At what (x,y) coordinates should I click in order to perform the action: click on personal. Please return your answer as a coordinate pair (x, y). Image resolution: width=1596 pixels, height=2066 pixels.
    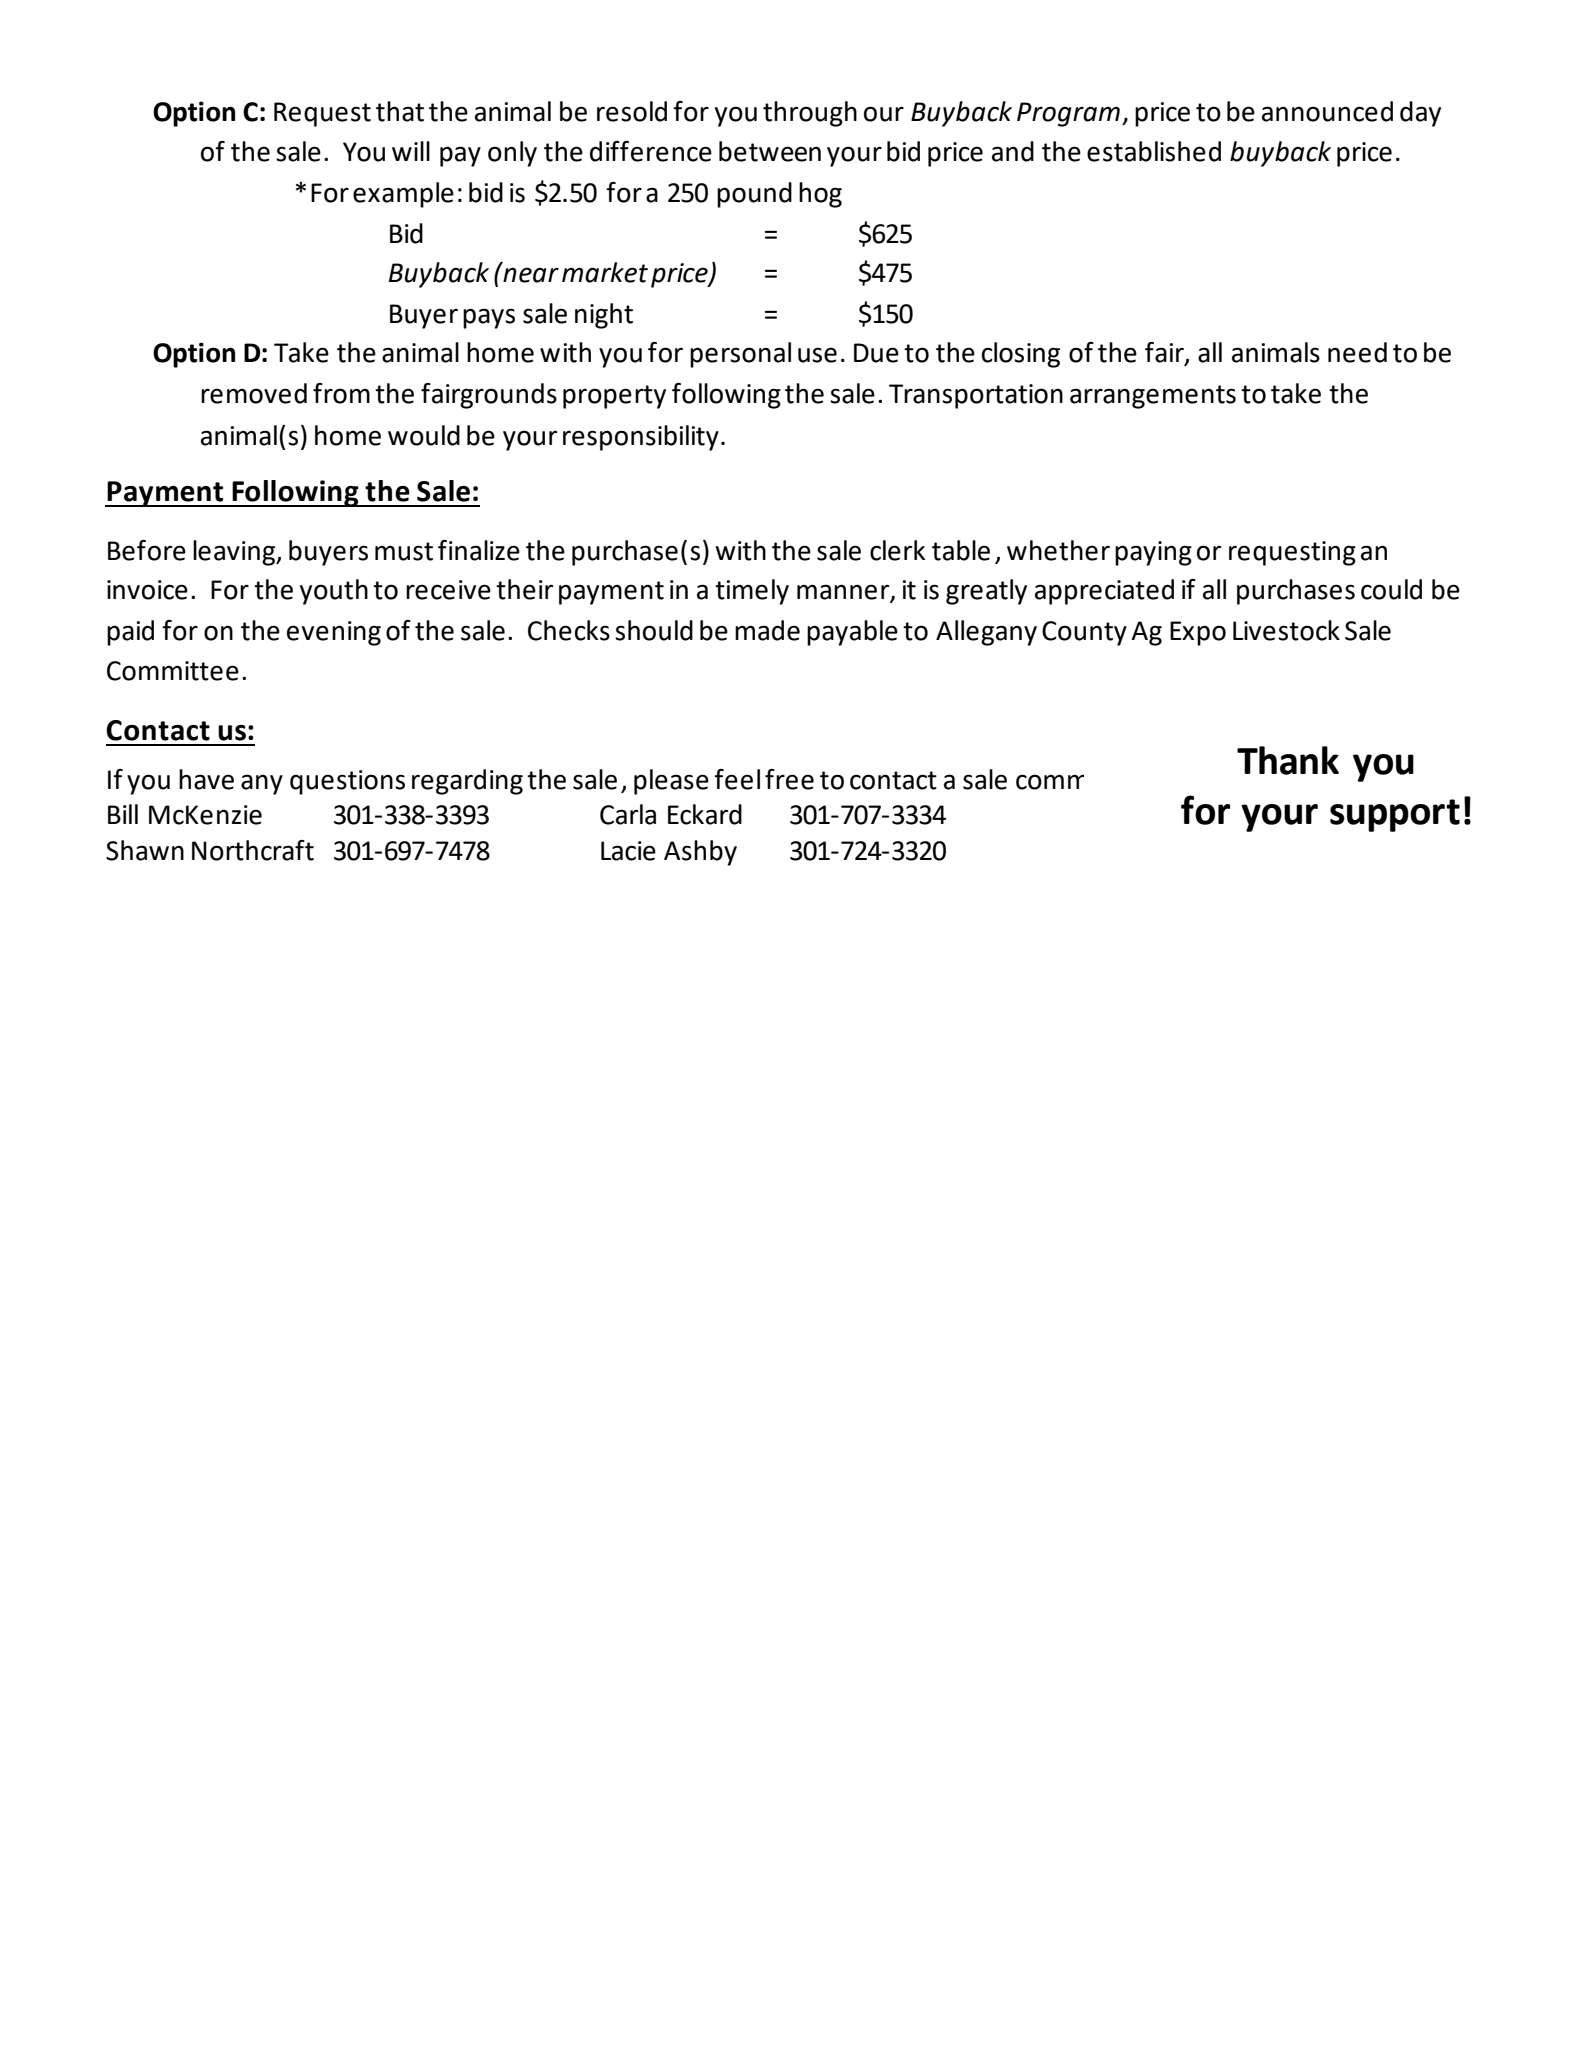
    Looking at the image, I should click on (740, 355).
